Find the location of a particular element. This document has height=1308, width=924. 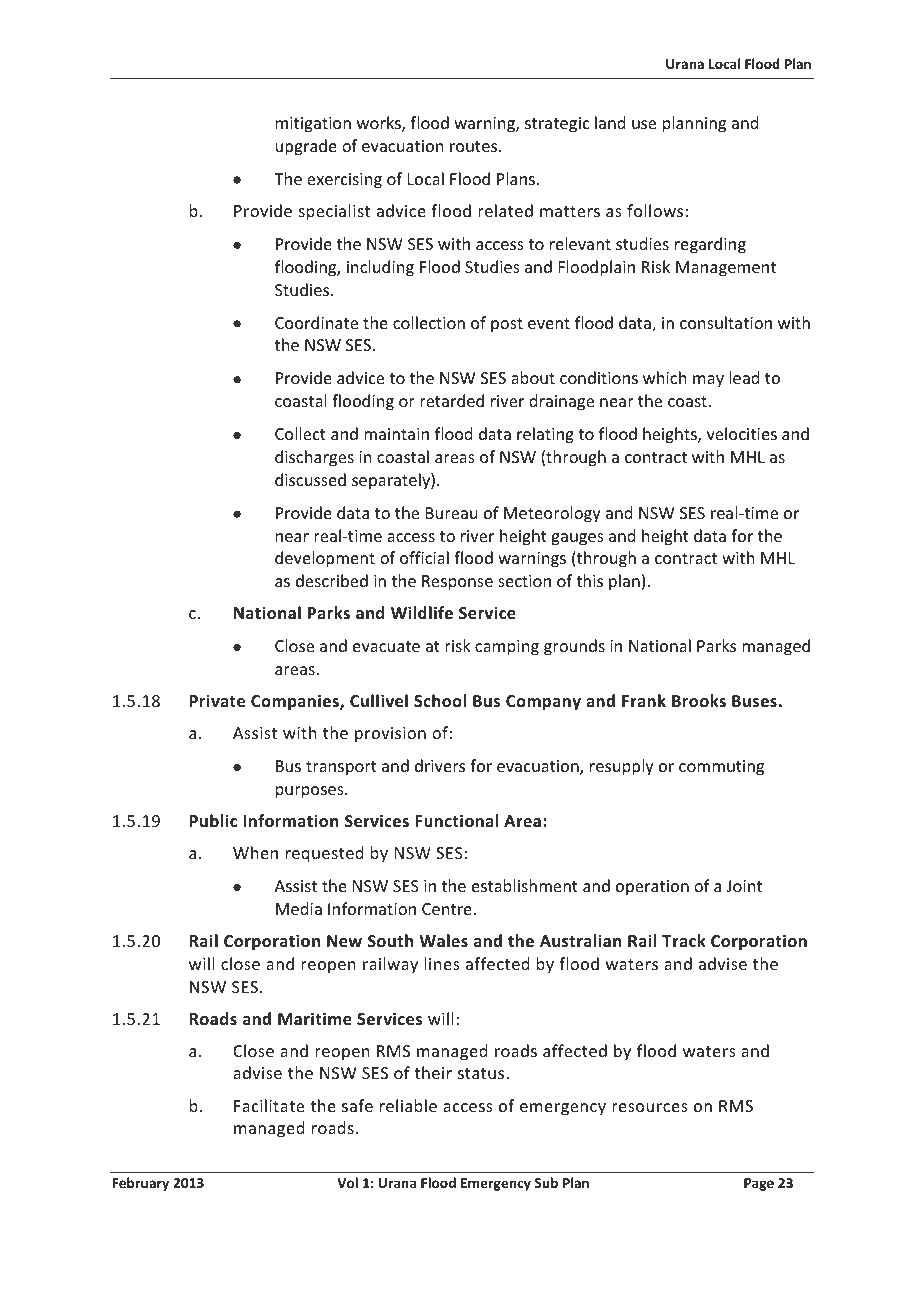

reliable is located at coordinates (408, 1105).
